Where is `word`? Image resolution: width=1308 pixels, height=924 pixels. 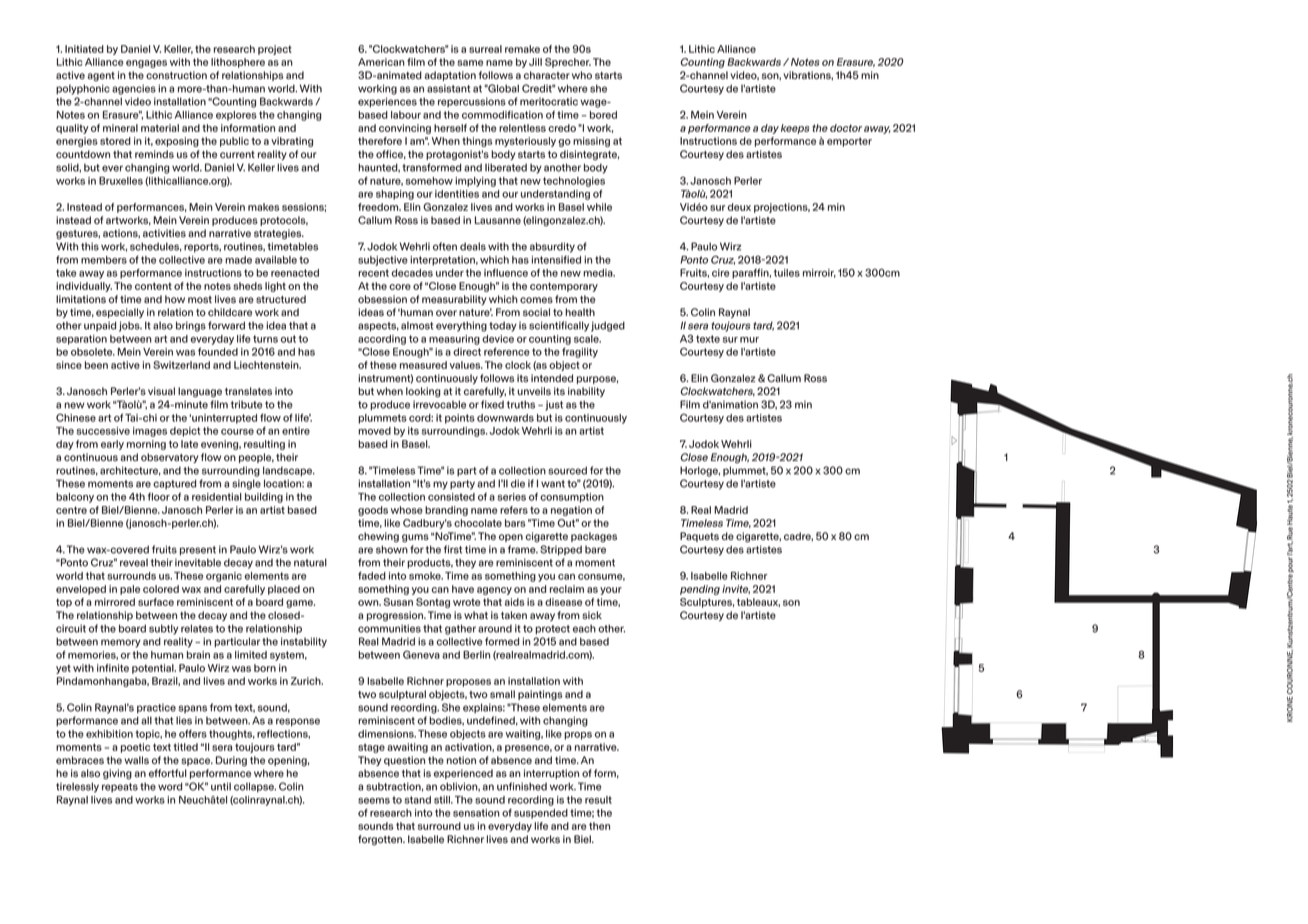 word is located at coordinates (170, 786).
